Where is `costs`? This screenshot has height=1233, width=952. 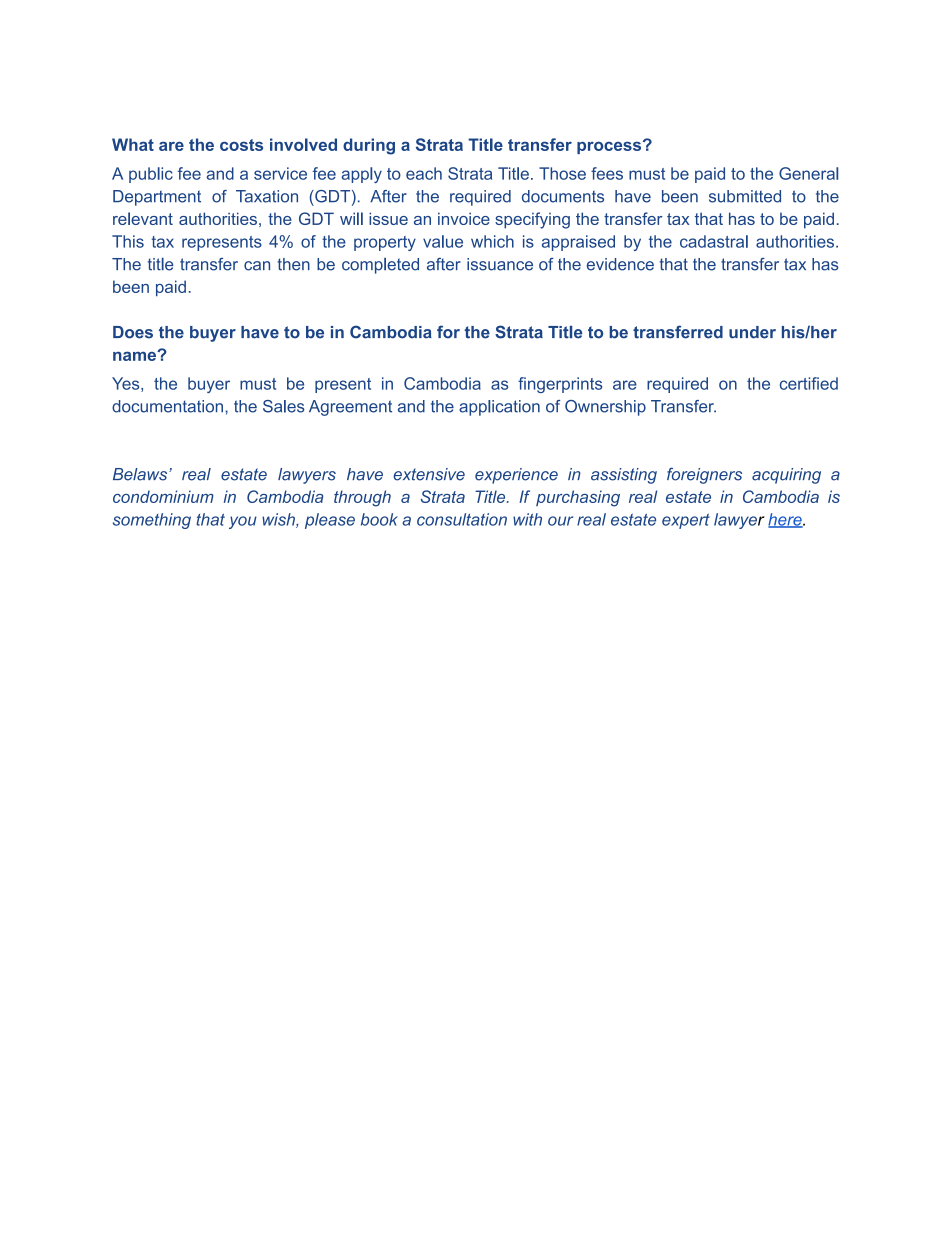 costs is located at coordinates (241, 145).
